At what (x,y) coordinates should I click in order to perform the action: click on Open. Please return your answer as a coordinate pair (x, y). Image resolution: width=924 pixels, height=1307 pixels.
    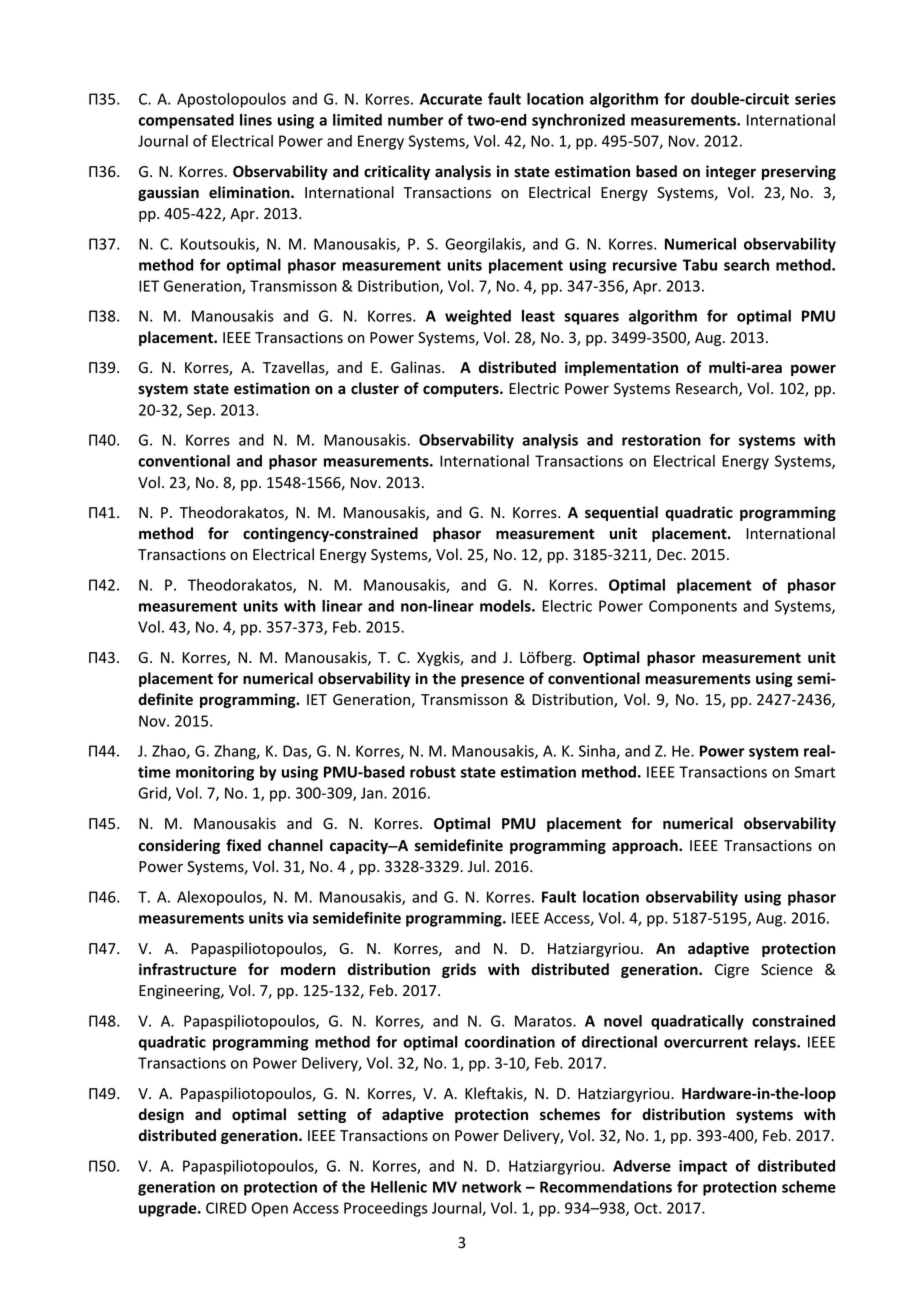
    Looking at the image, I should click on (270, 1209).
